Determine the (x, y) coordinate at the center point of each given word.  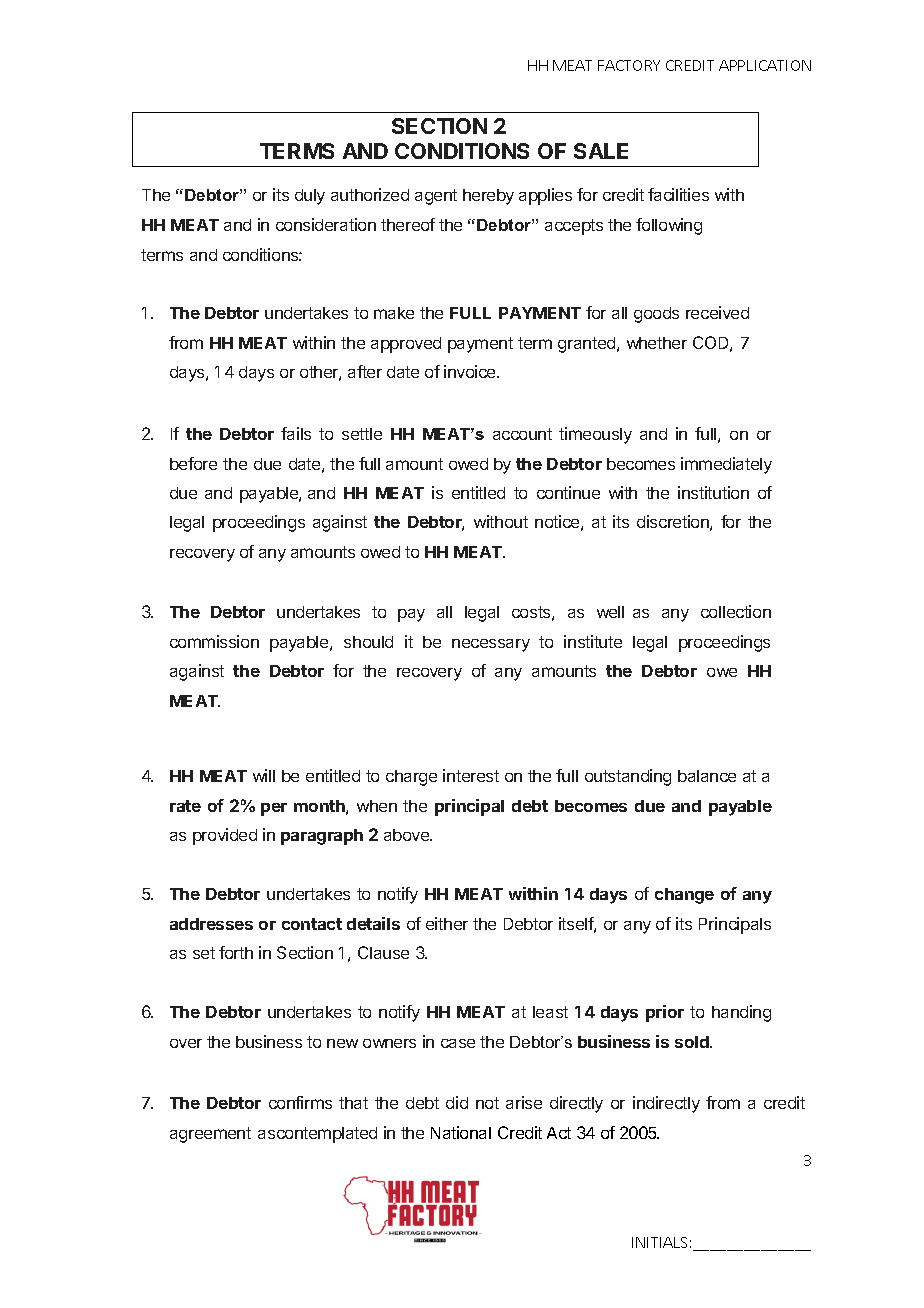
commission (214, 641)
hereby (488, 197)
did (457, 1102)
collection (736, 611)
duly (310, 197)
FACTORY (629, 65)
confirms (300, 1102)
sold (693, 1042)
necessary (491, 645)
